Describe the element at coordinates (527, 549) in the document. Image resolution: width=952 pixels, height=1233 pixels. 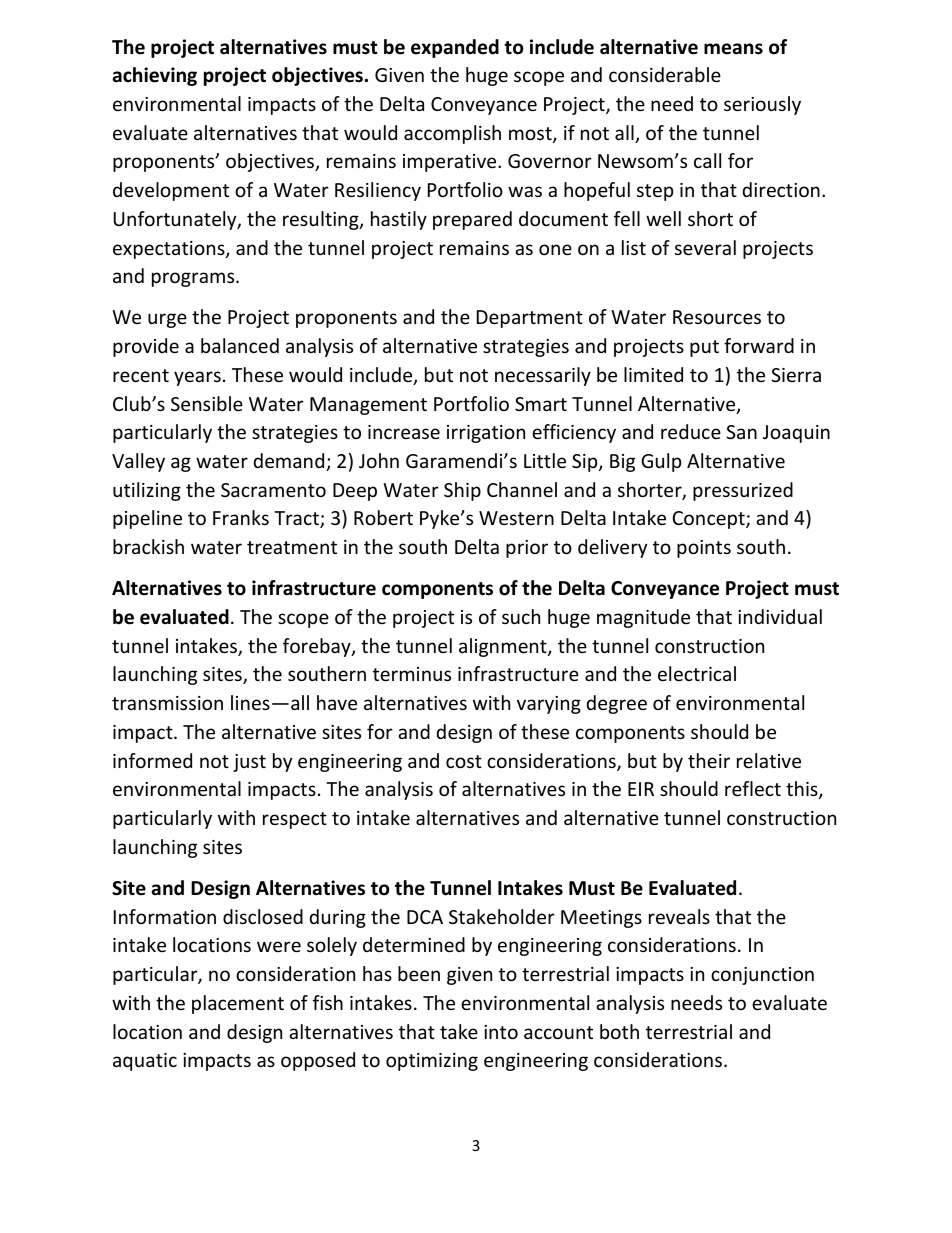
I see `prior` at that location.
